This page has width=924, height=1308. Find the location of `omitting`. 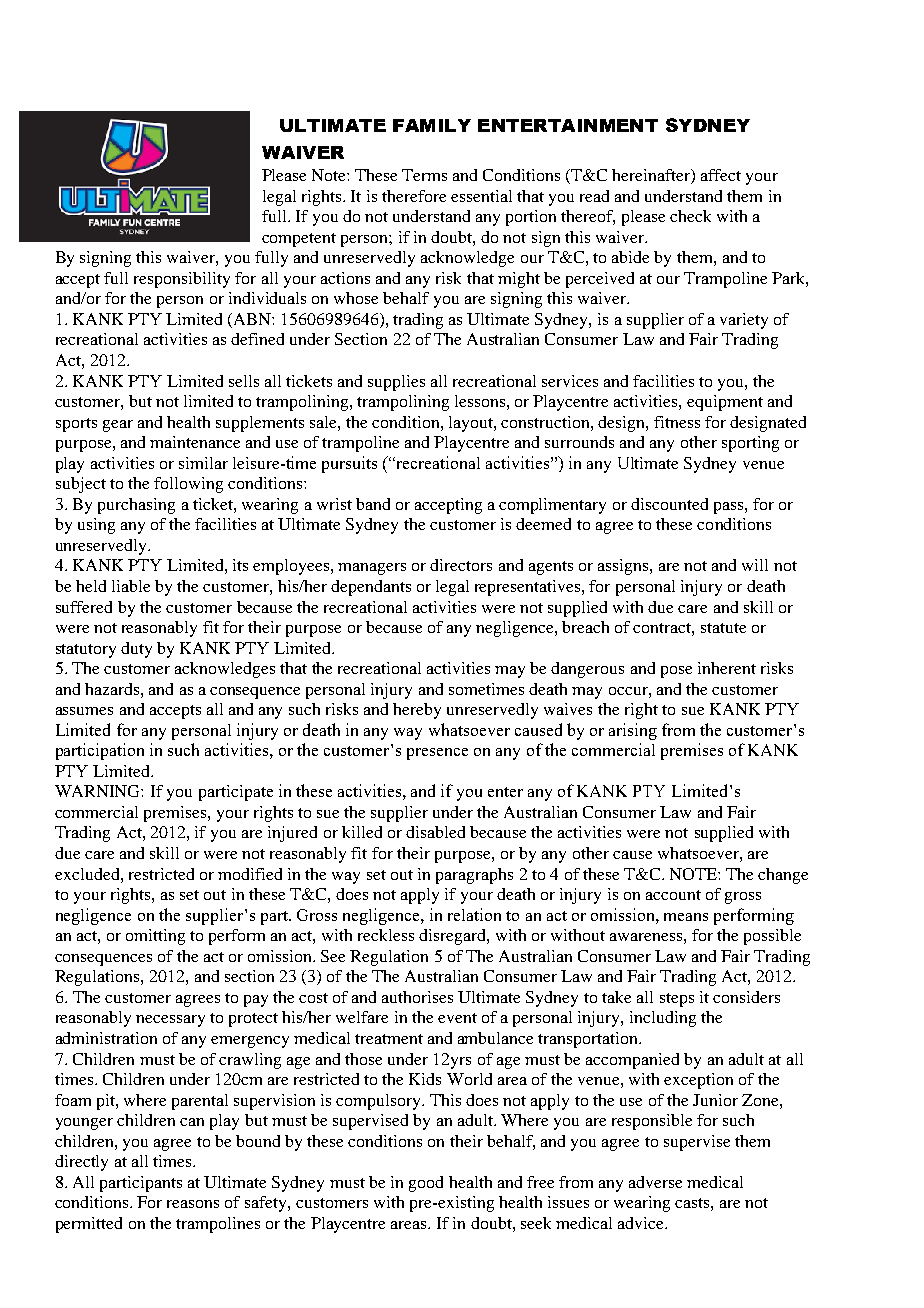

omitting is located at coordinates (155, 937).
